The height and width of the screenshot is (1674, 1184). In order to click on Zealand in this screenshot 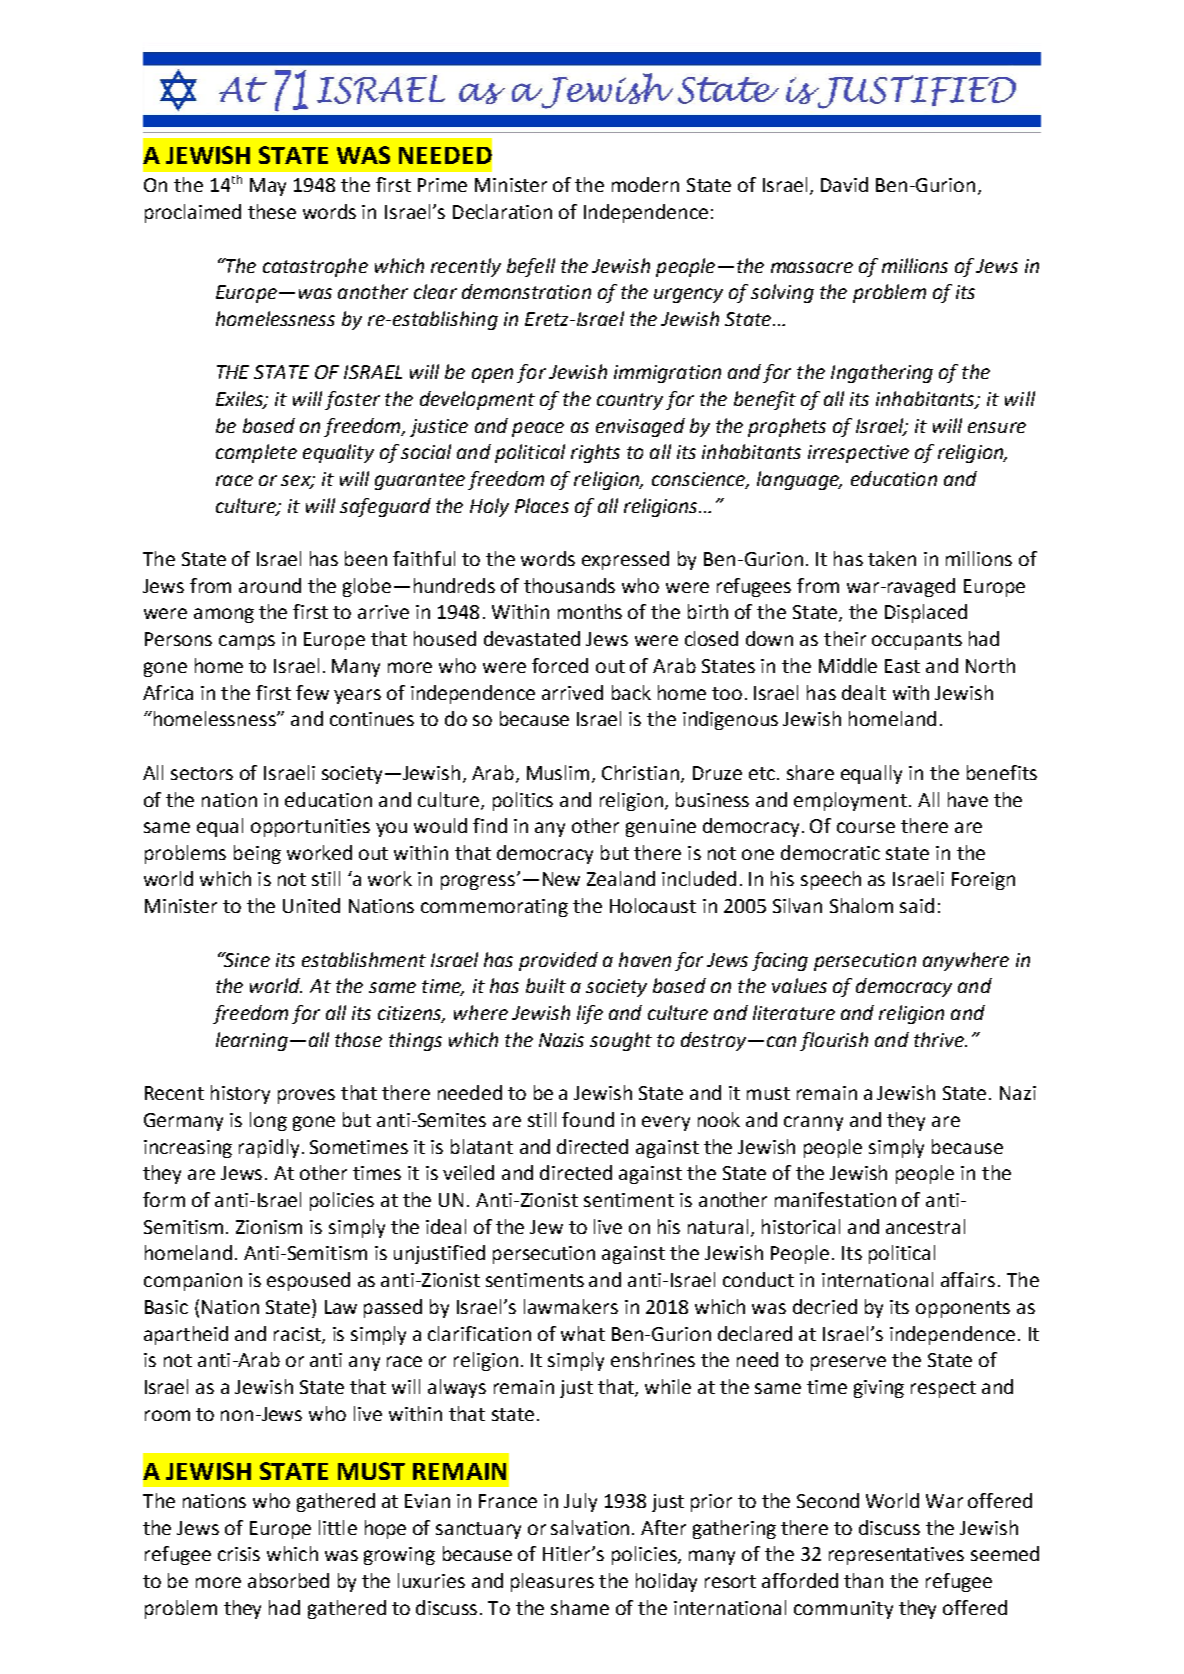, I will do `click(621, 878)`.
